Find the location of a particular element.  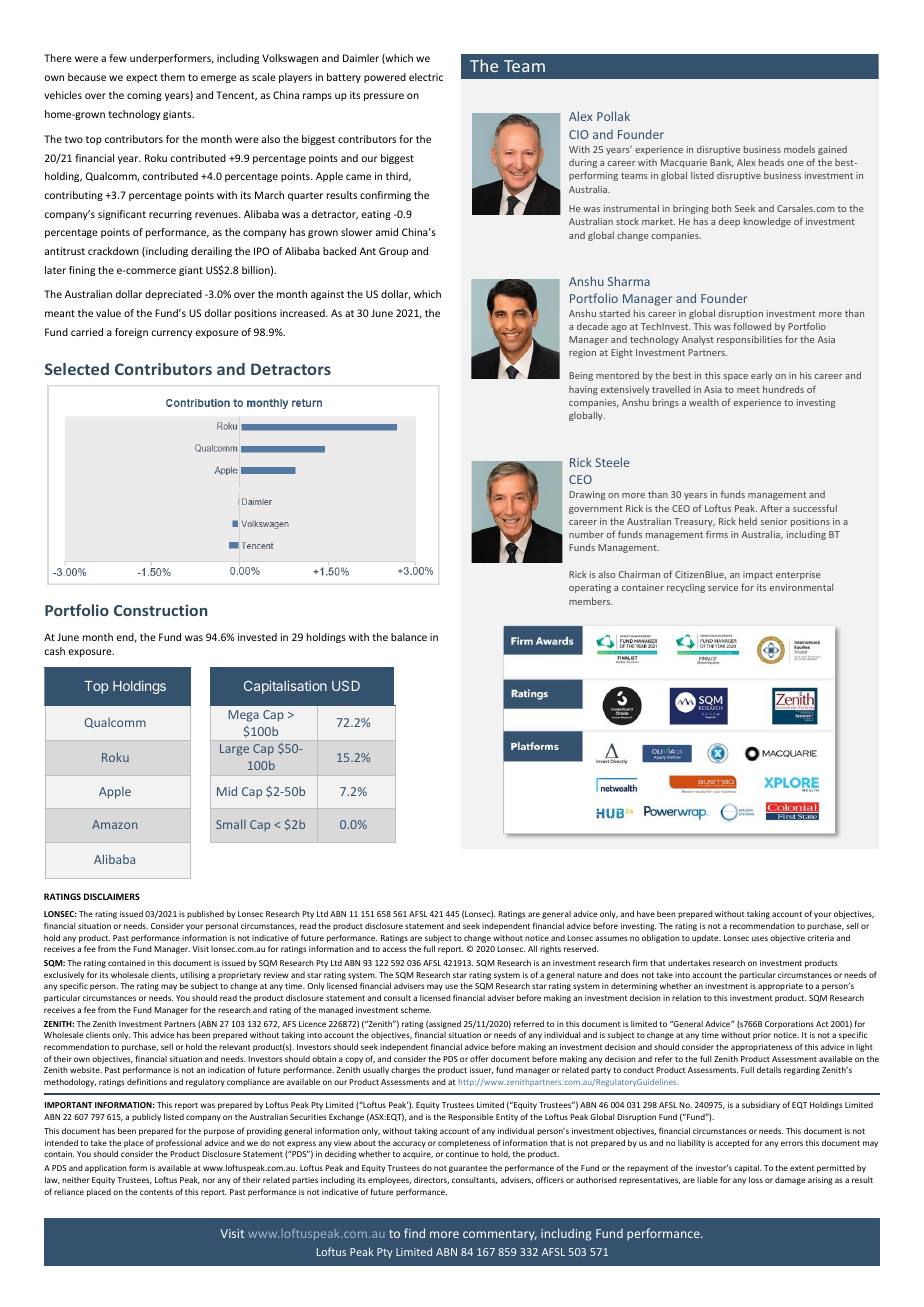

After is located at coordinates (771, 508).
